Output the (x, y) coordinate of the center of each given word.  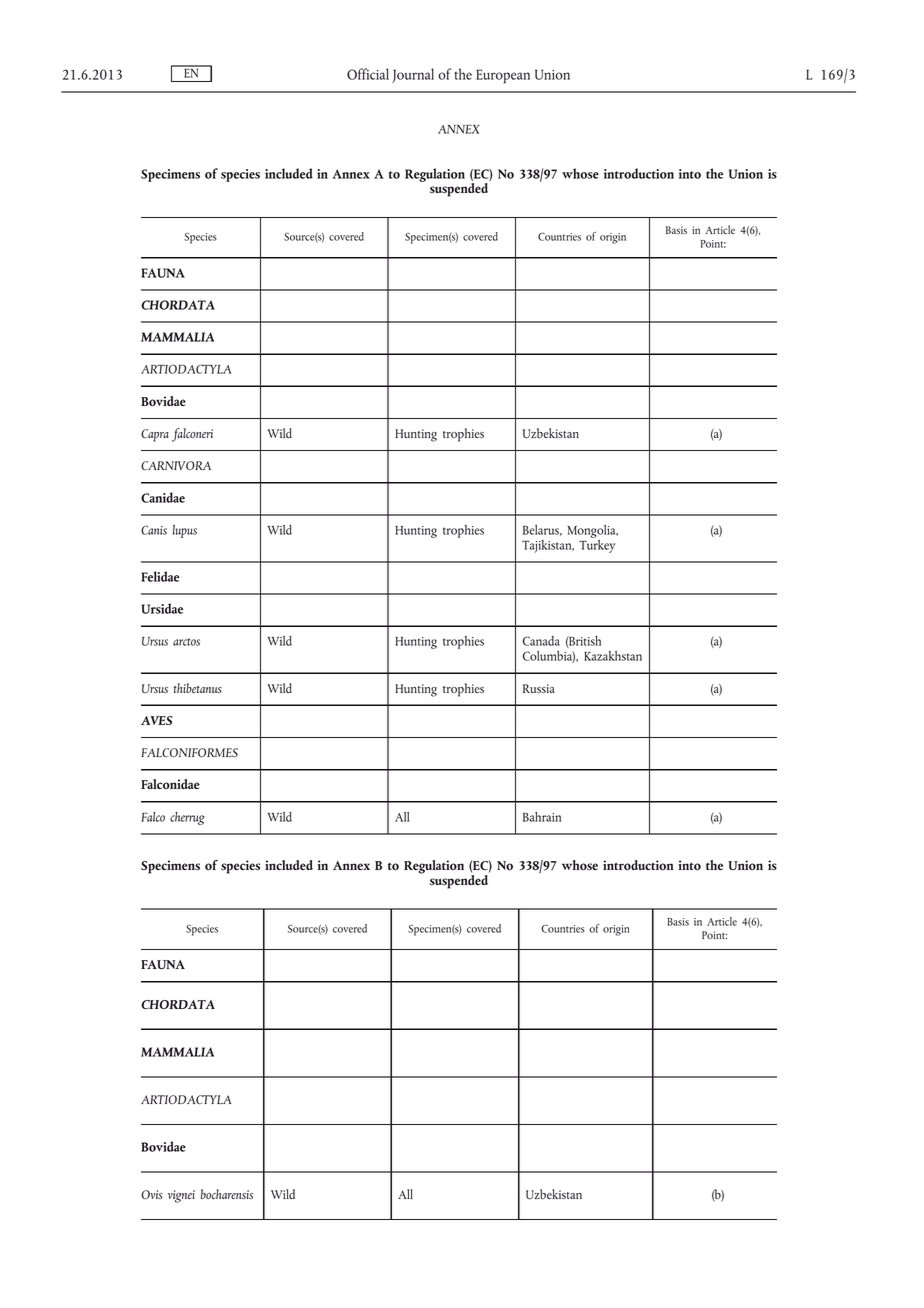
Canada (541, 641)
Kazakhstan (613, 656)
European (503, 76)
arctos (186, 642)
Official (368, 74)
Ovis (152, 1194)
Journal (413, 75)
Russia (539, 688)
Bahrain (542, 817)
